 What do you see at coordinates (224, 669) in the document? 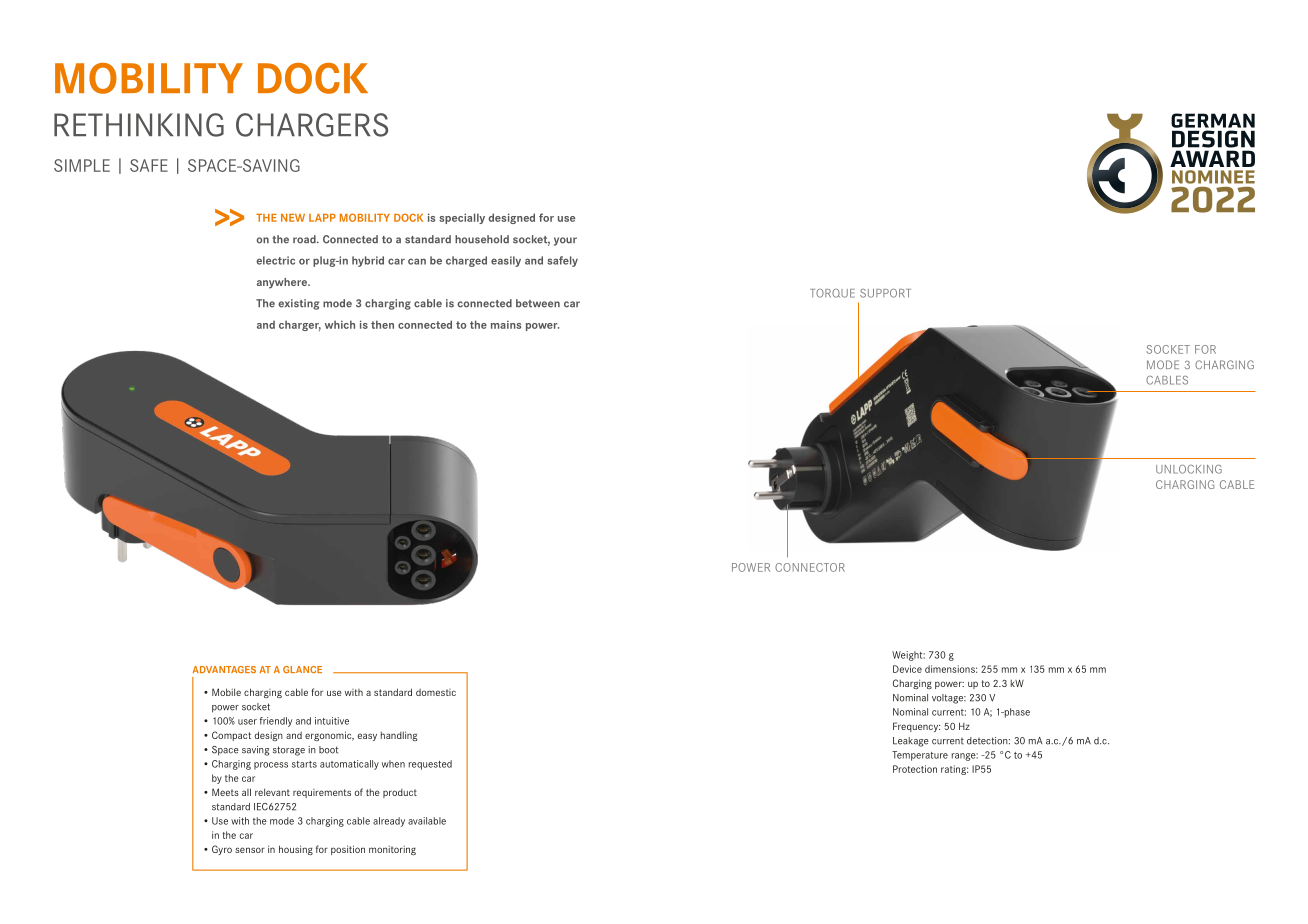
I see `ADVANTAGES` at bounding box center [224, 669].
